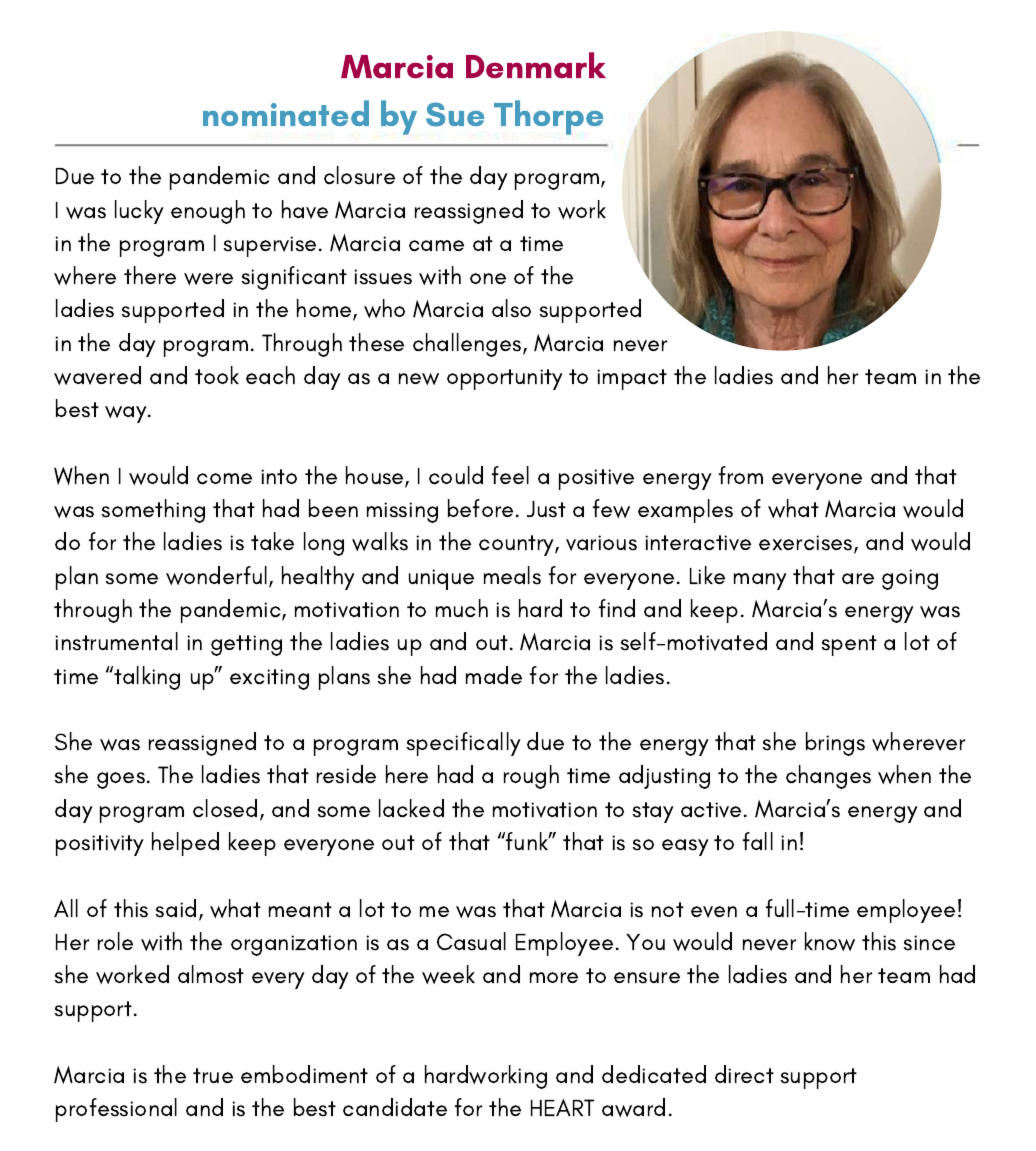 This image has width=1036, height=1151. I want to click on from, so click(741, 475).
